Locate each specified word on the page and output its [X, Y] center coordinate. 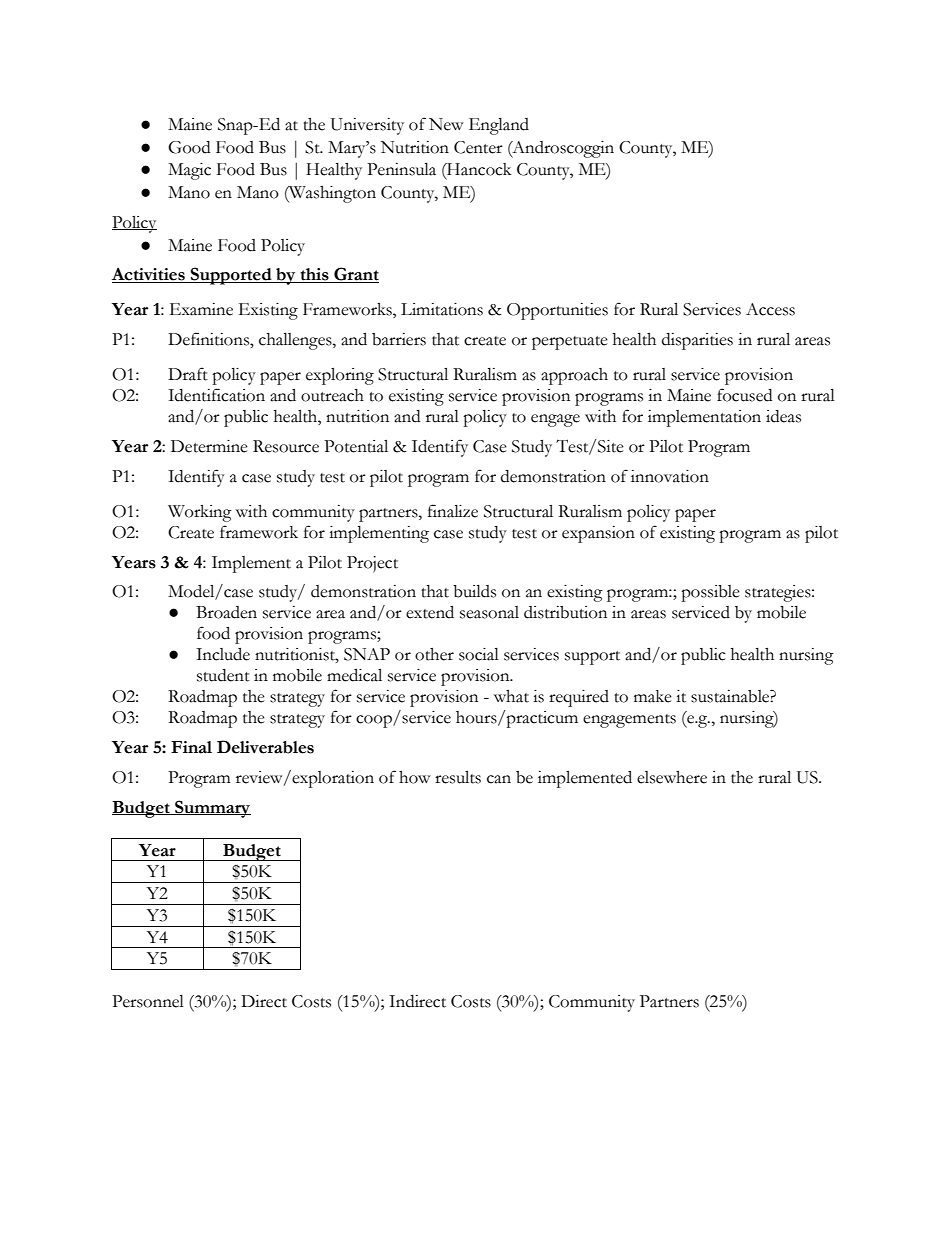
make [653, 696]
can [499, 779]
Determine [209, 446]
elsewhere [672, 777]
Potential [356, 446]
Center [478, 147]
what [511, 696]
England [499, 126]
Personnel [148, 1001]
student [223, 675]
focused [744, 395]
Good [189, 147]
